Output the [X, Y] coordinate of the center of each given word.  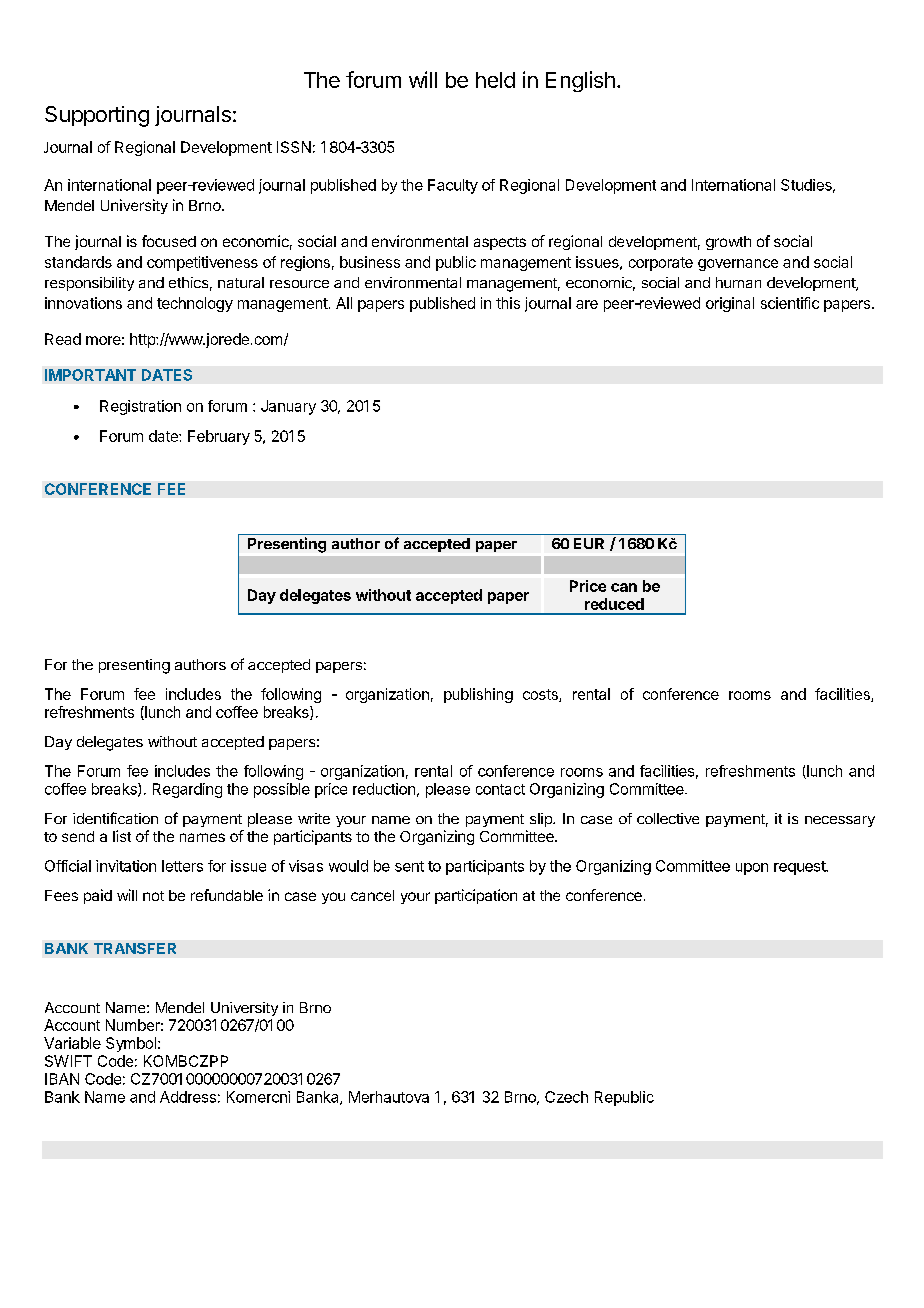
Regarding [187, 790]
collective [668, 818]
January [288, 407]
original [730, 304]
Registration [140, 407]
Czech [566, 1097]
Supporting [97, 116]
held [495, 80]
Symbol [131, 1044]
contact [500, 789]
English [580, 81]
